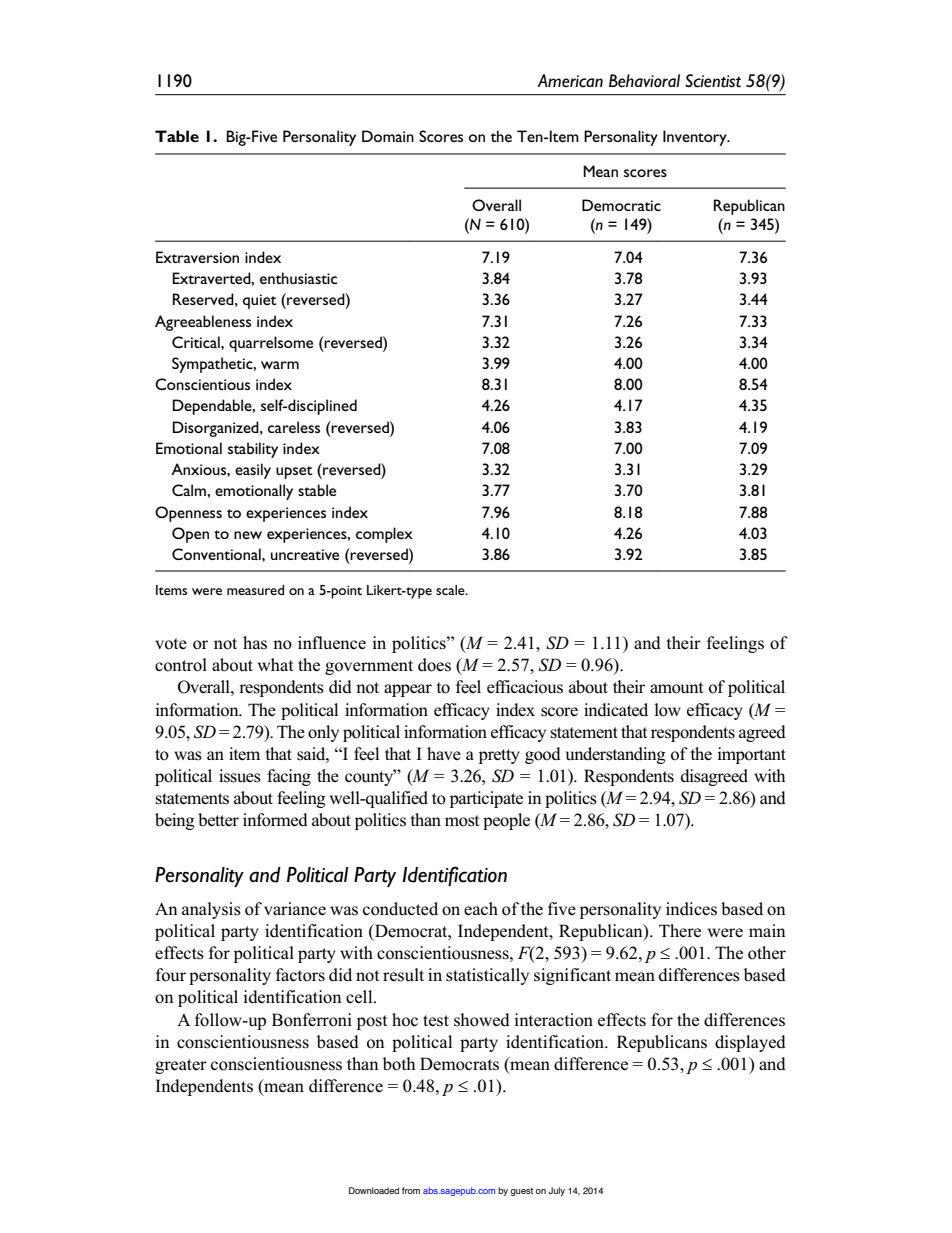 The image size is (952, 1233). What do you see at coordinates (253, 471) in the page?
I see `easily` at bounding box center [253, 471].
